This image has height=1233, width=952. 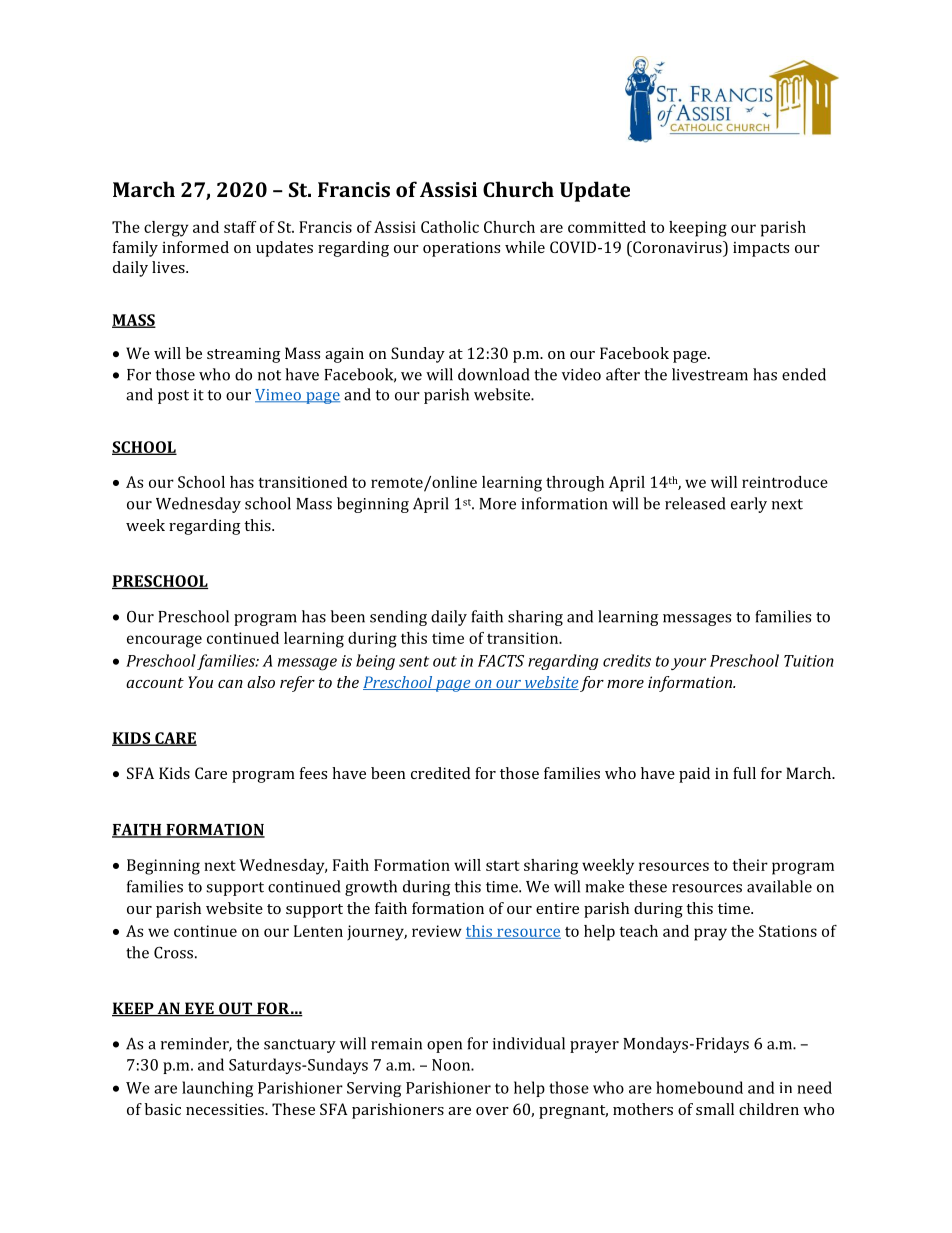 I want to click on impacts, so click(x=761, y=249).
